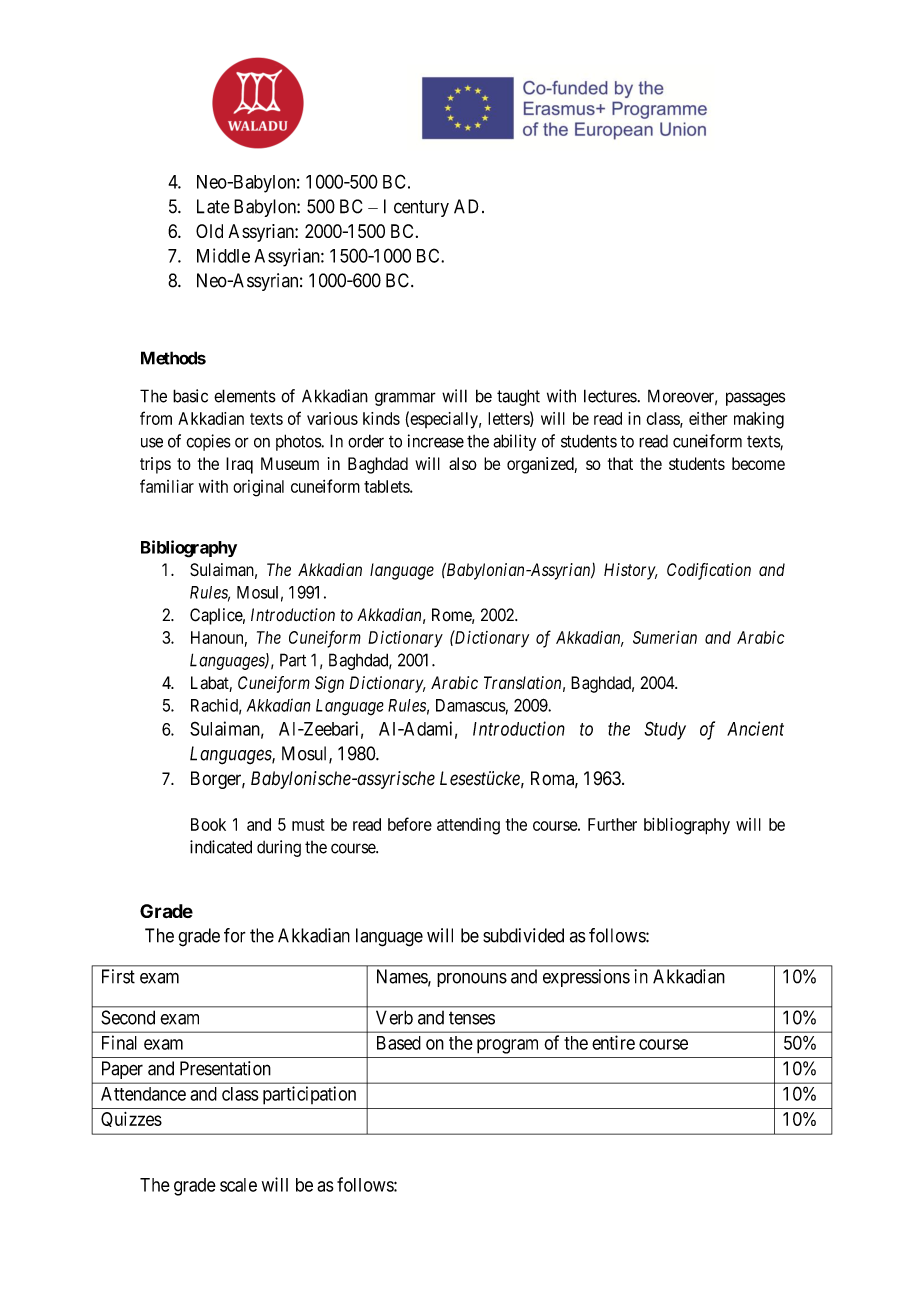  Describe the element at coordinates (586, 978) in the page. I see `expressions` at that location.
